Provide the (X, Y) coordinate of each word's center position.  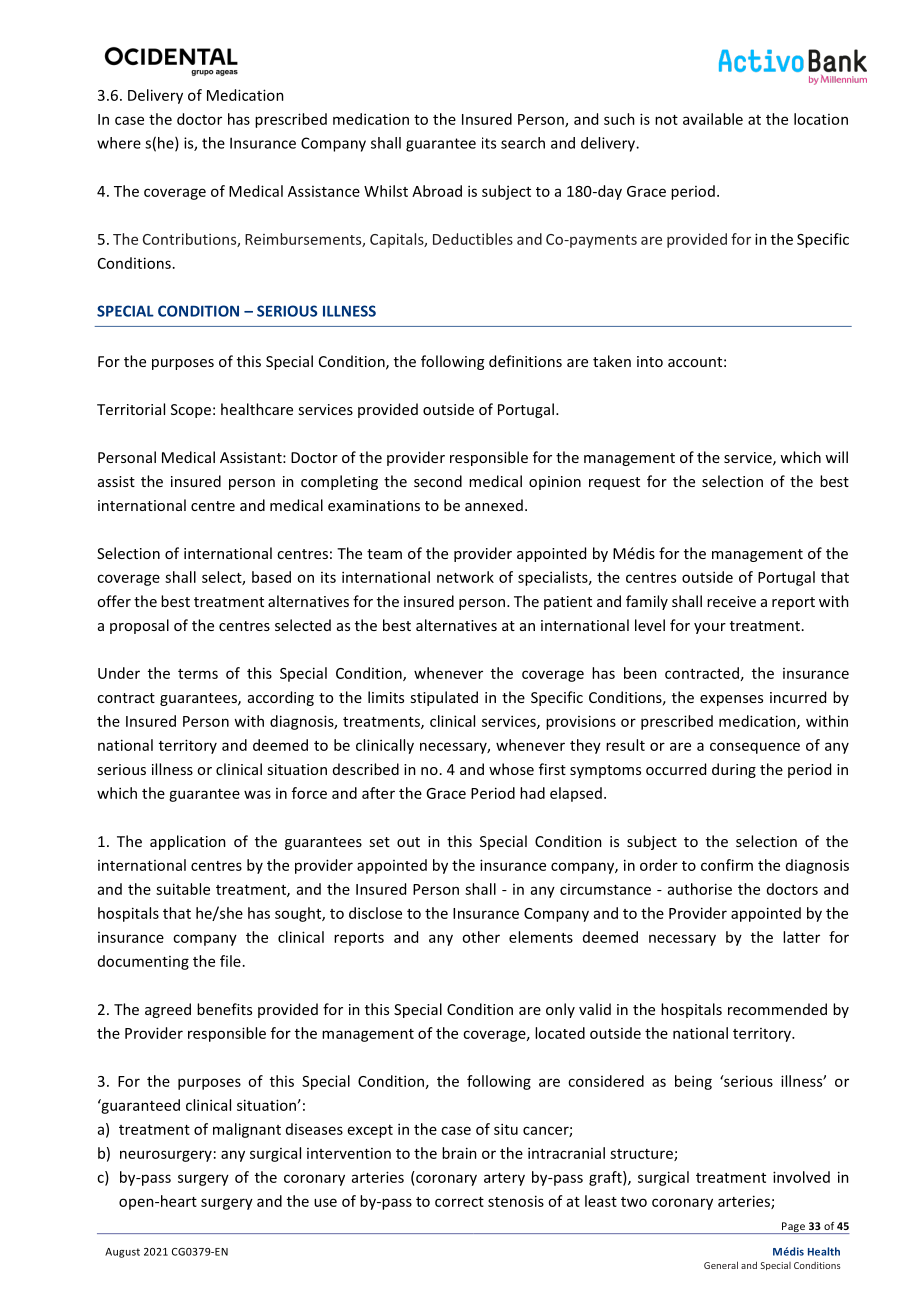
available (713, 119)
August (122, 1253)
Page (794, 1228)
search (523, 143)
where (119, 143)
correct (459, 1202)
